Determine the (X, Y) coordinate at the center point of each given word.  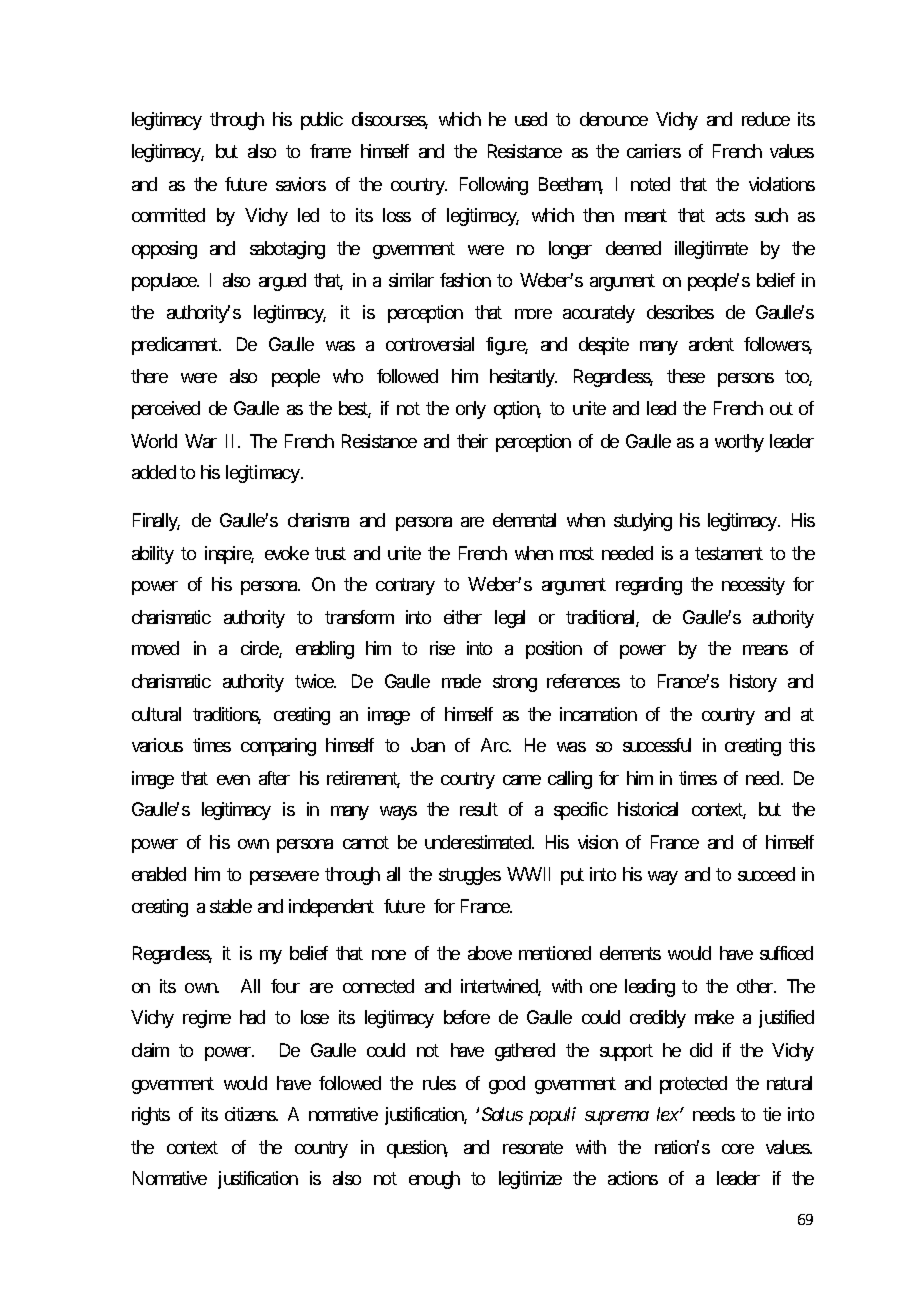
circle (260, 649)
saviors (301, 184)
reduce (766, 119)
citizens (251, 1114)
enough (434, 1180)
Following (494, 186)
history (753, 683)
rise (442, 648)
